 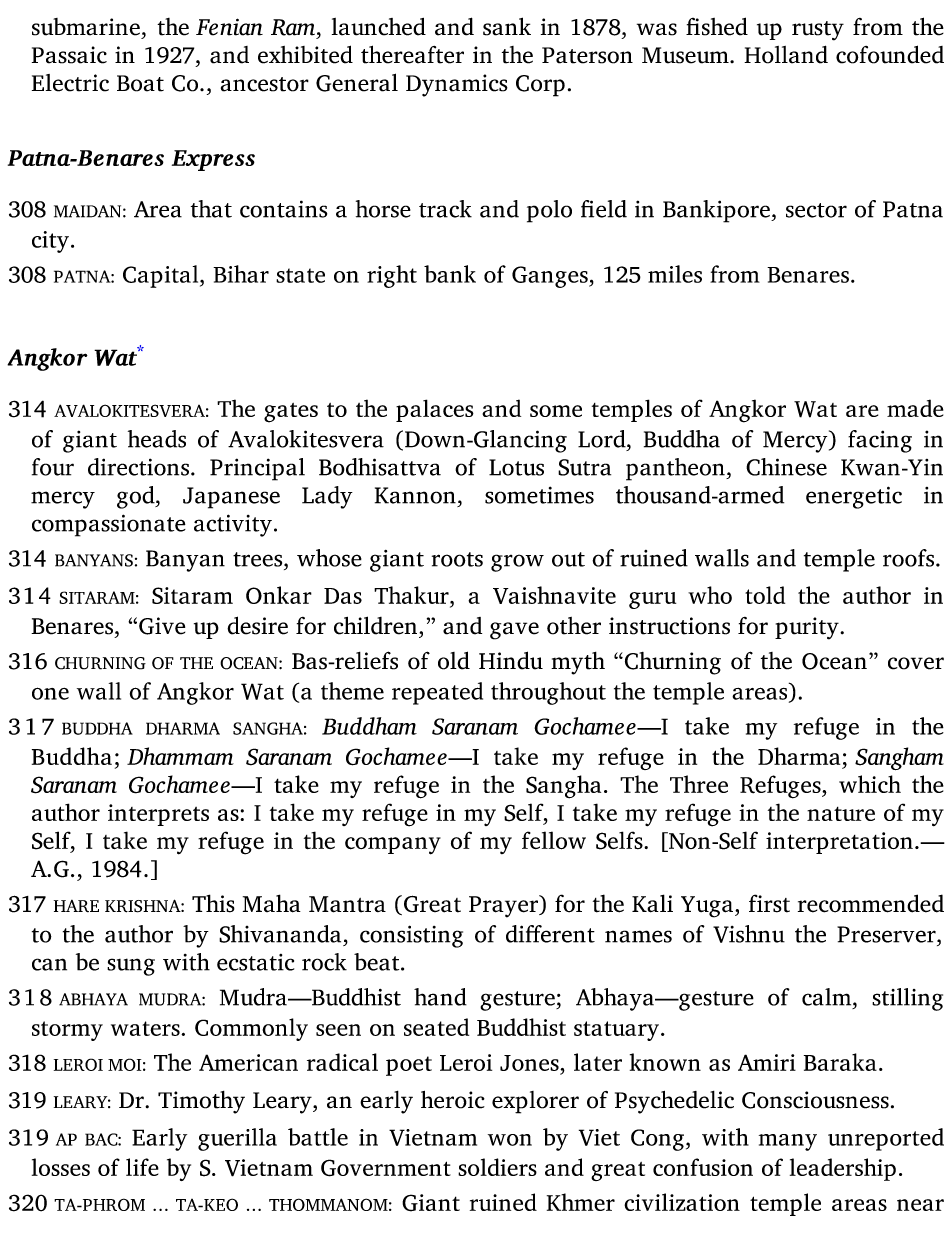 What do you see at coordinates (213, 903) in the image?
I see `This` at bounding box center [213, 903].
